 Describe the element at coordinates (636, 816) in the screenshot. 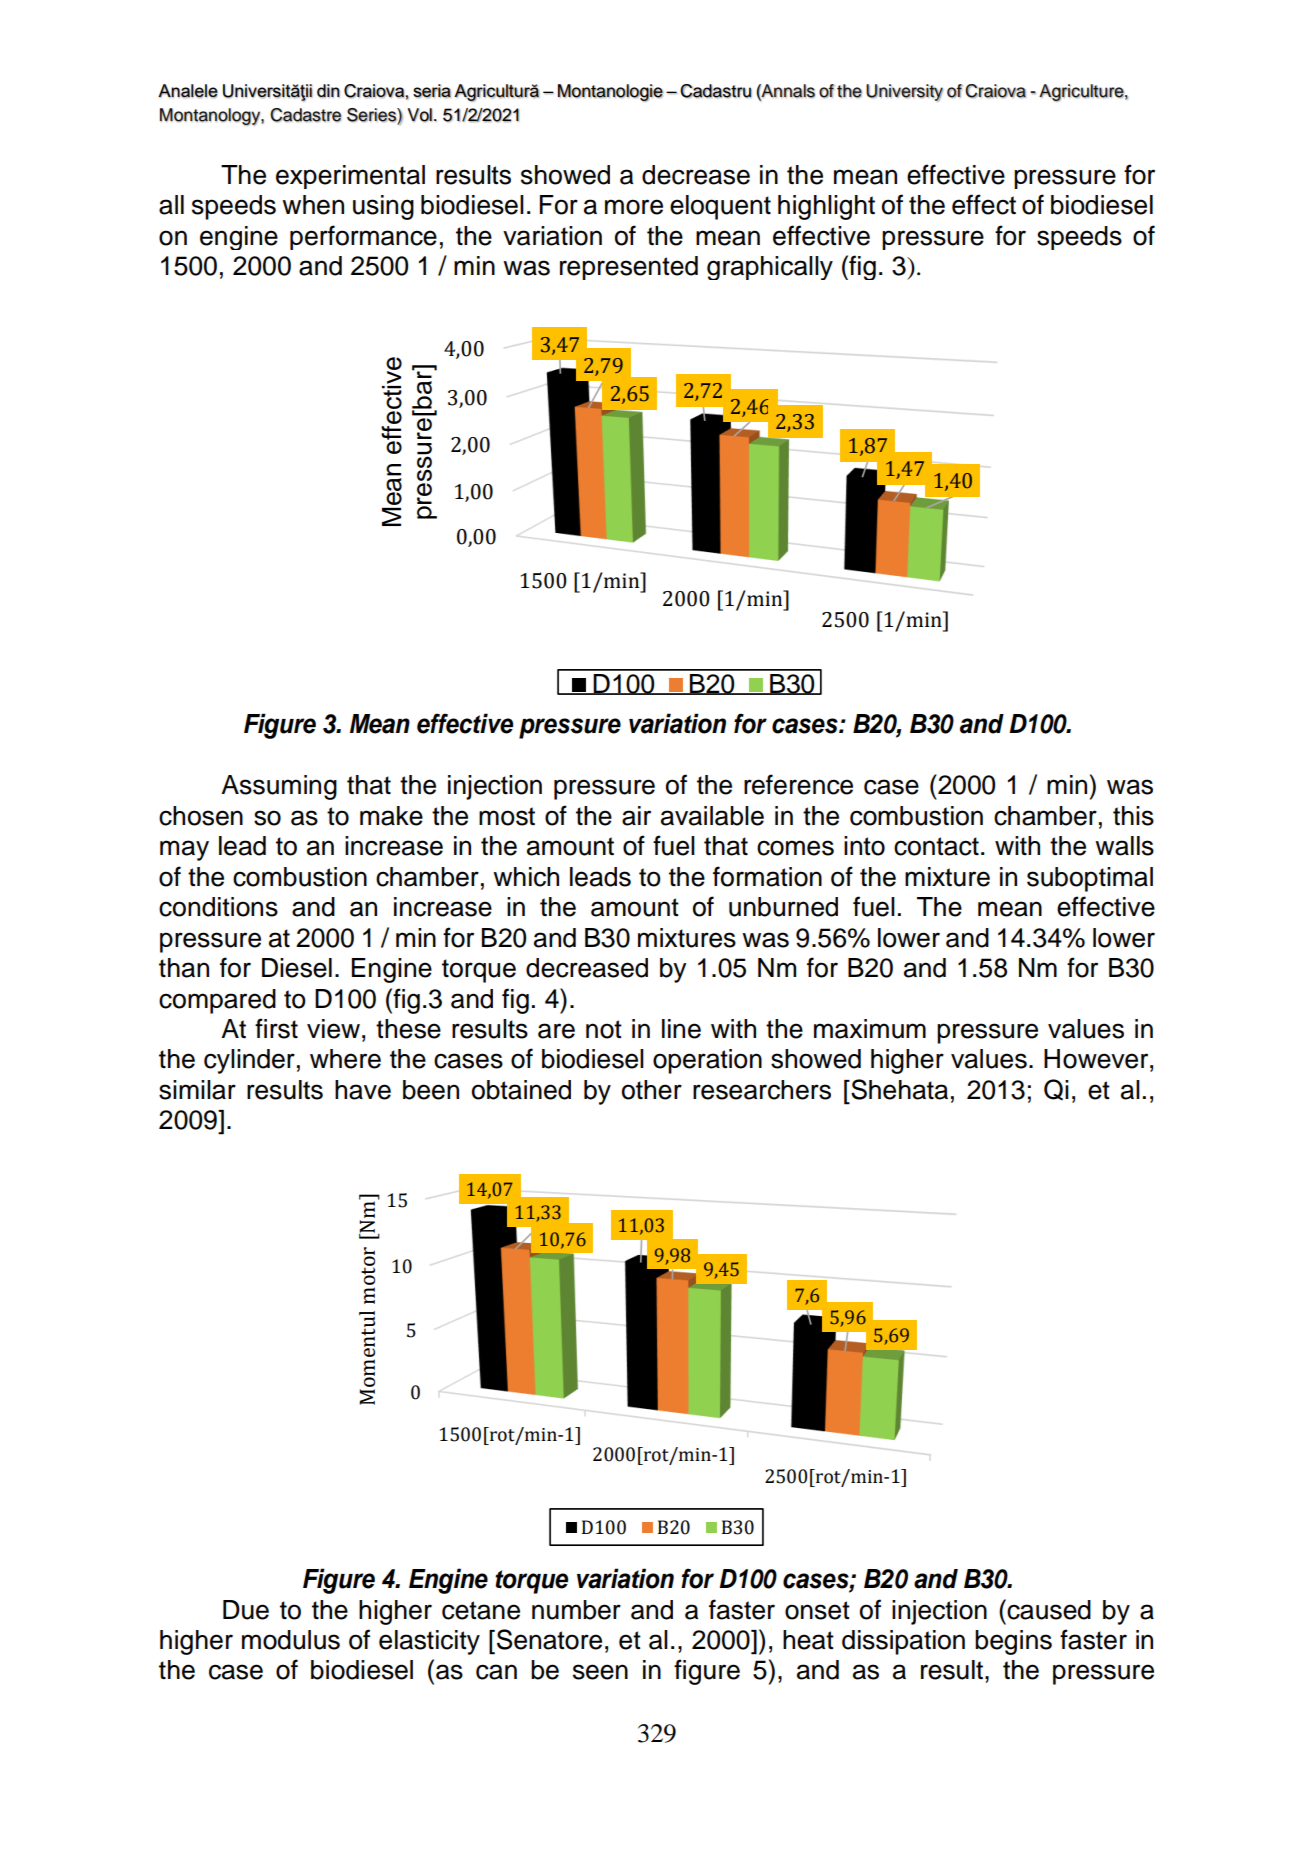

I see `air` at that location.
